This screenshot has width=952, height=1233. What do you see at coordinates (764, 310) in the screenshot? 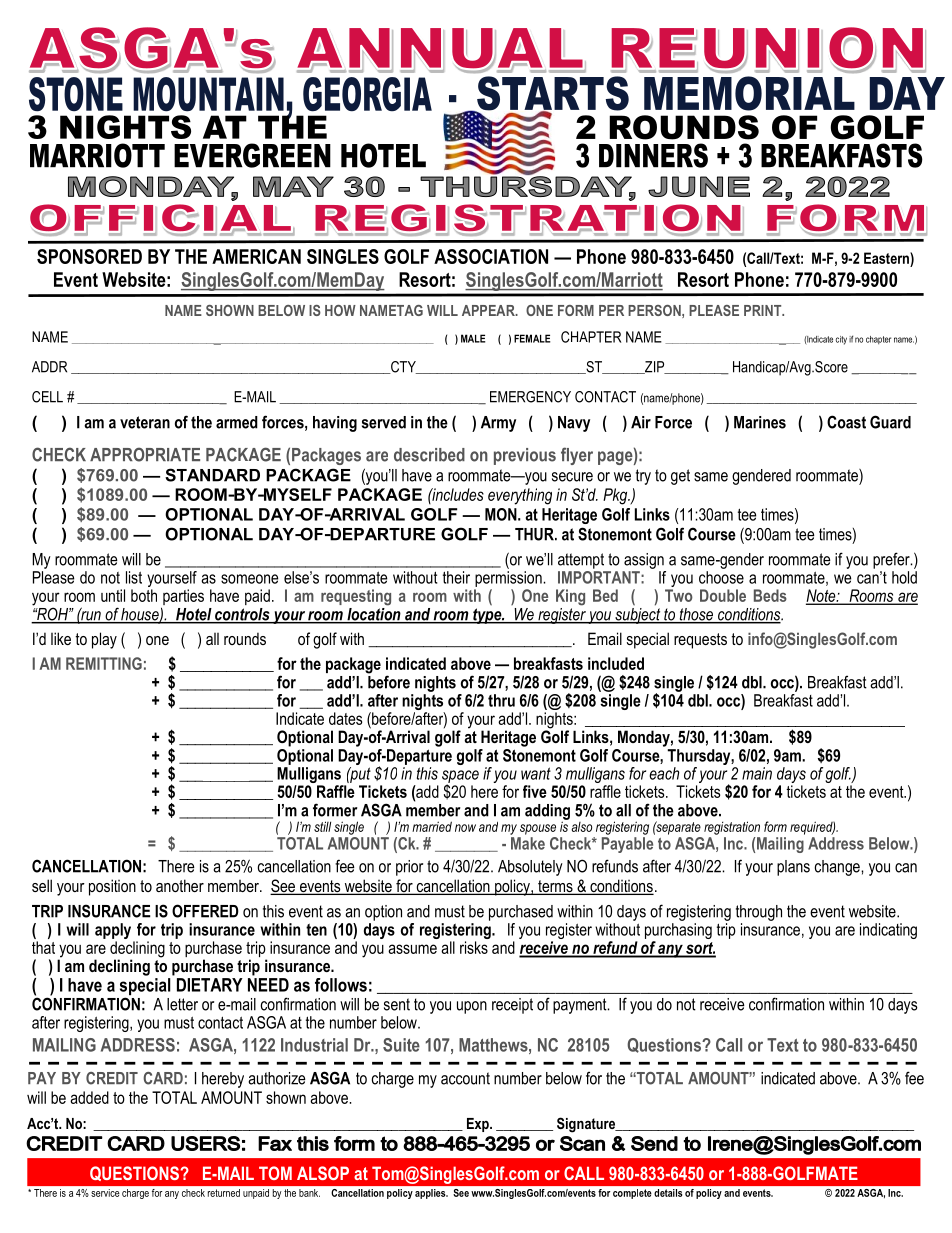
I see `PRINT` at bounding box center [764, 310].
